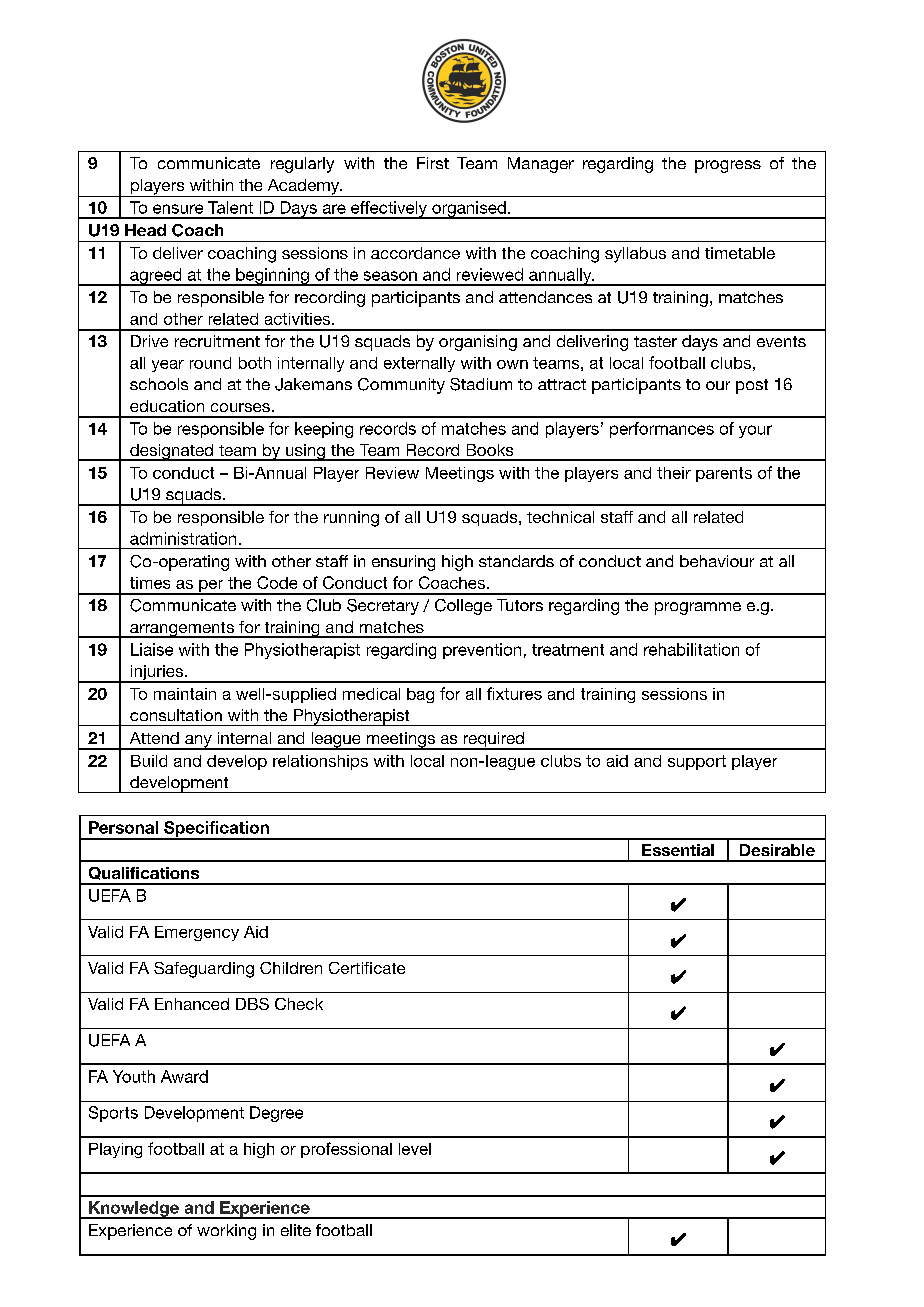 This screenshot has width=924, height=1307. What do you see at coordinates (197, 933) in the screenshot?
I see `Emergency` at bounding box center [197, 933].
